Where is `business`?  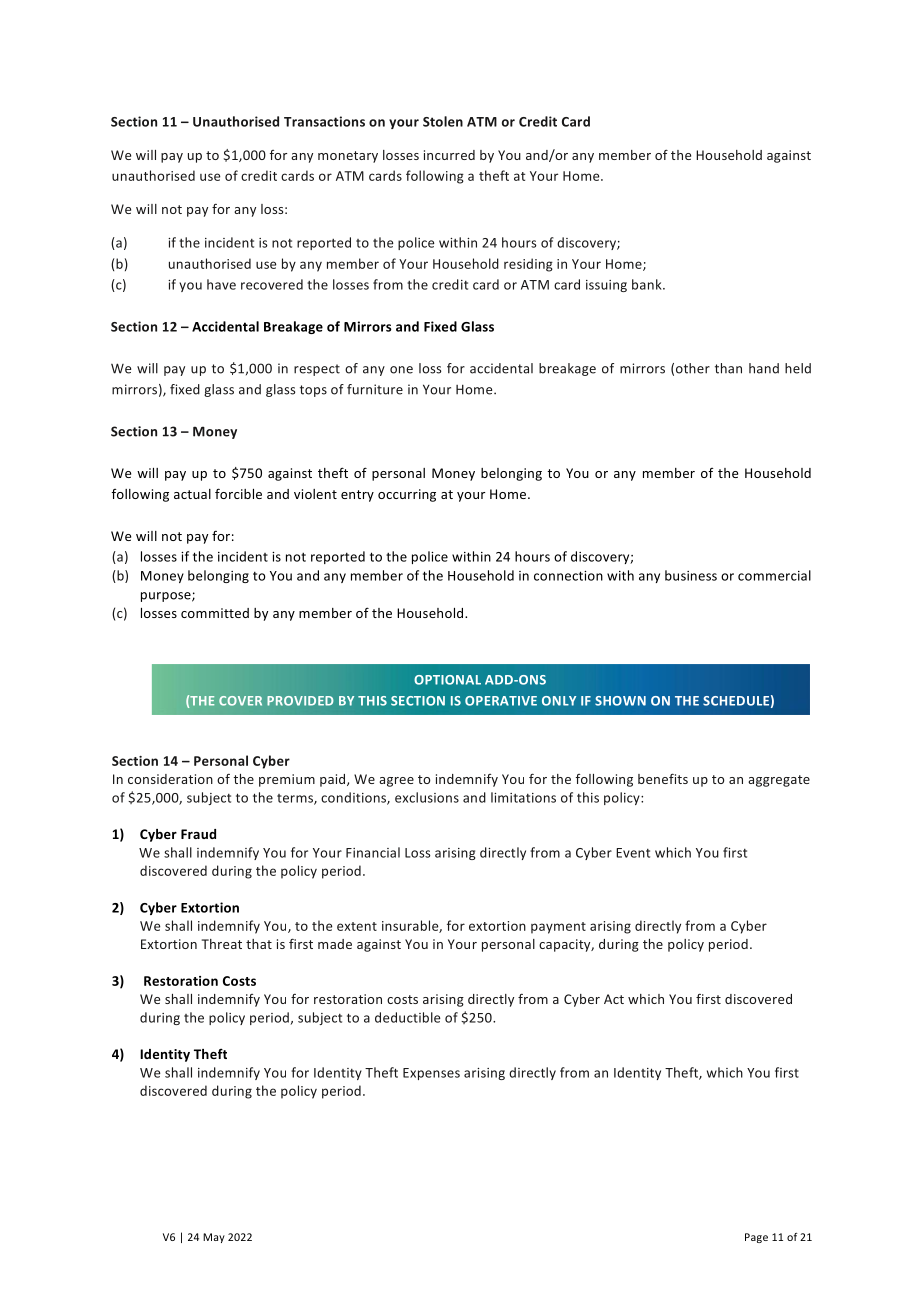
business is located at coordinates (691, 575).
